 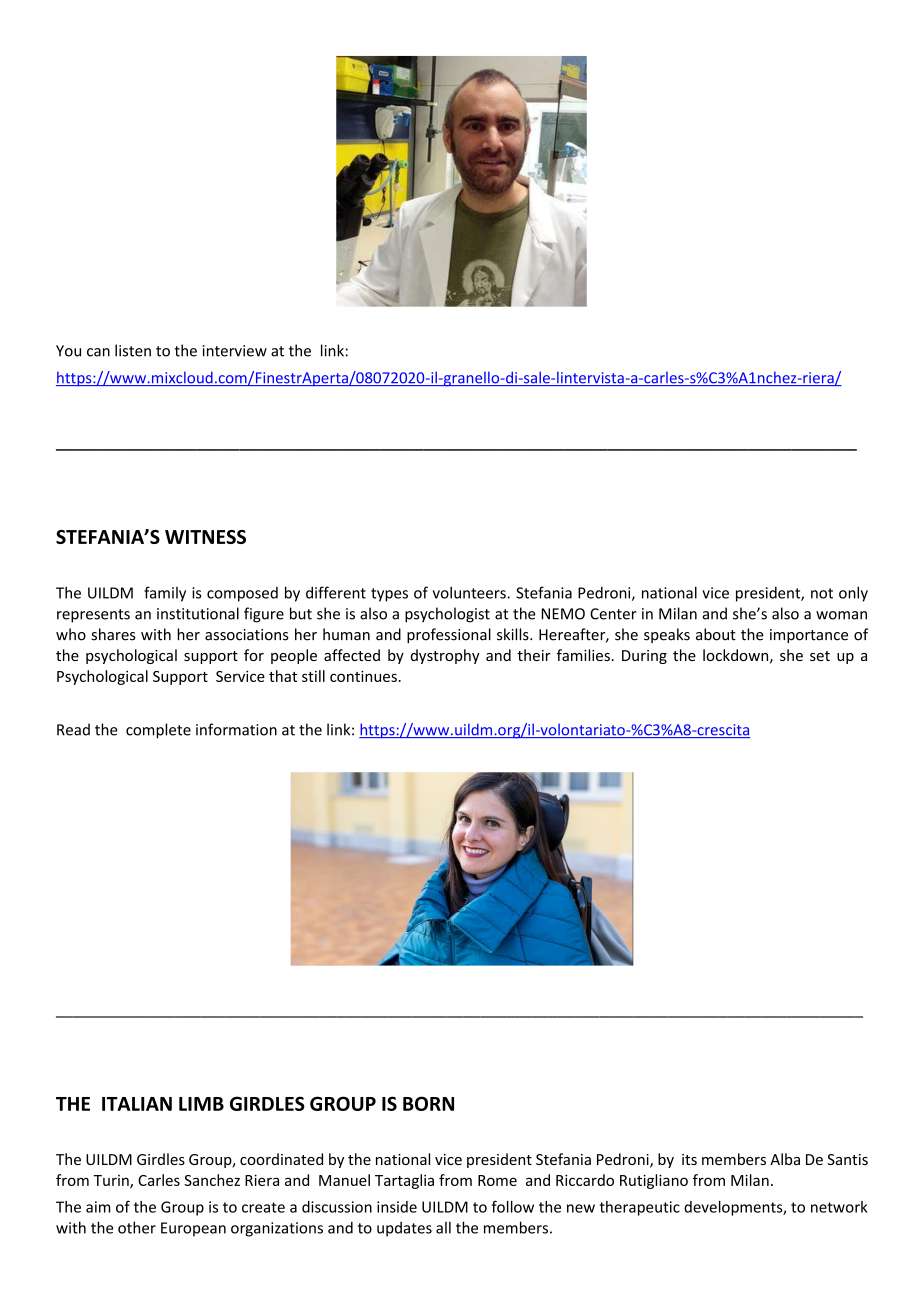 What do you see at coordinates (443, 1227) in the image?
I see `all` at bounding box center [443, 1227].
